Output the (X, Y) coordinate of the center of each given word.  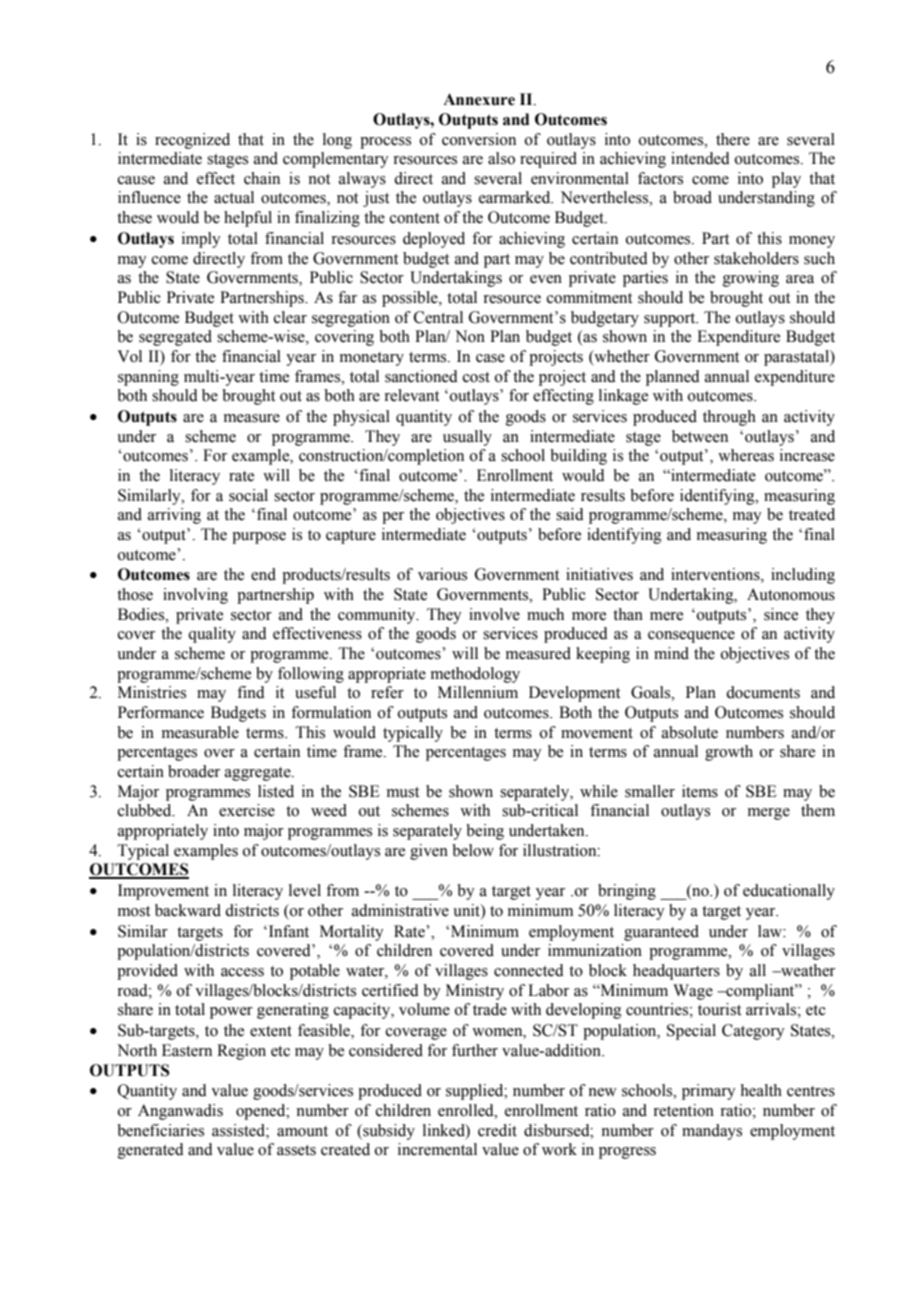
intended (700, 158)
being (485, 832)
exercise (247, 810)
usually (467, 438)
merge (769, 814)
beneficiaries (160, 1130)
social (248, 495)
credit (497, 1130)
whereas (746, 455)
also (501, 158)
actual (234, 197)
